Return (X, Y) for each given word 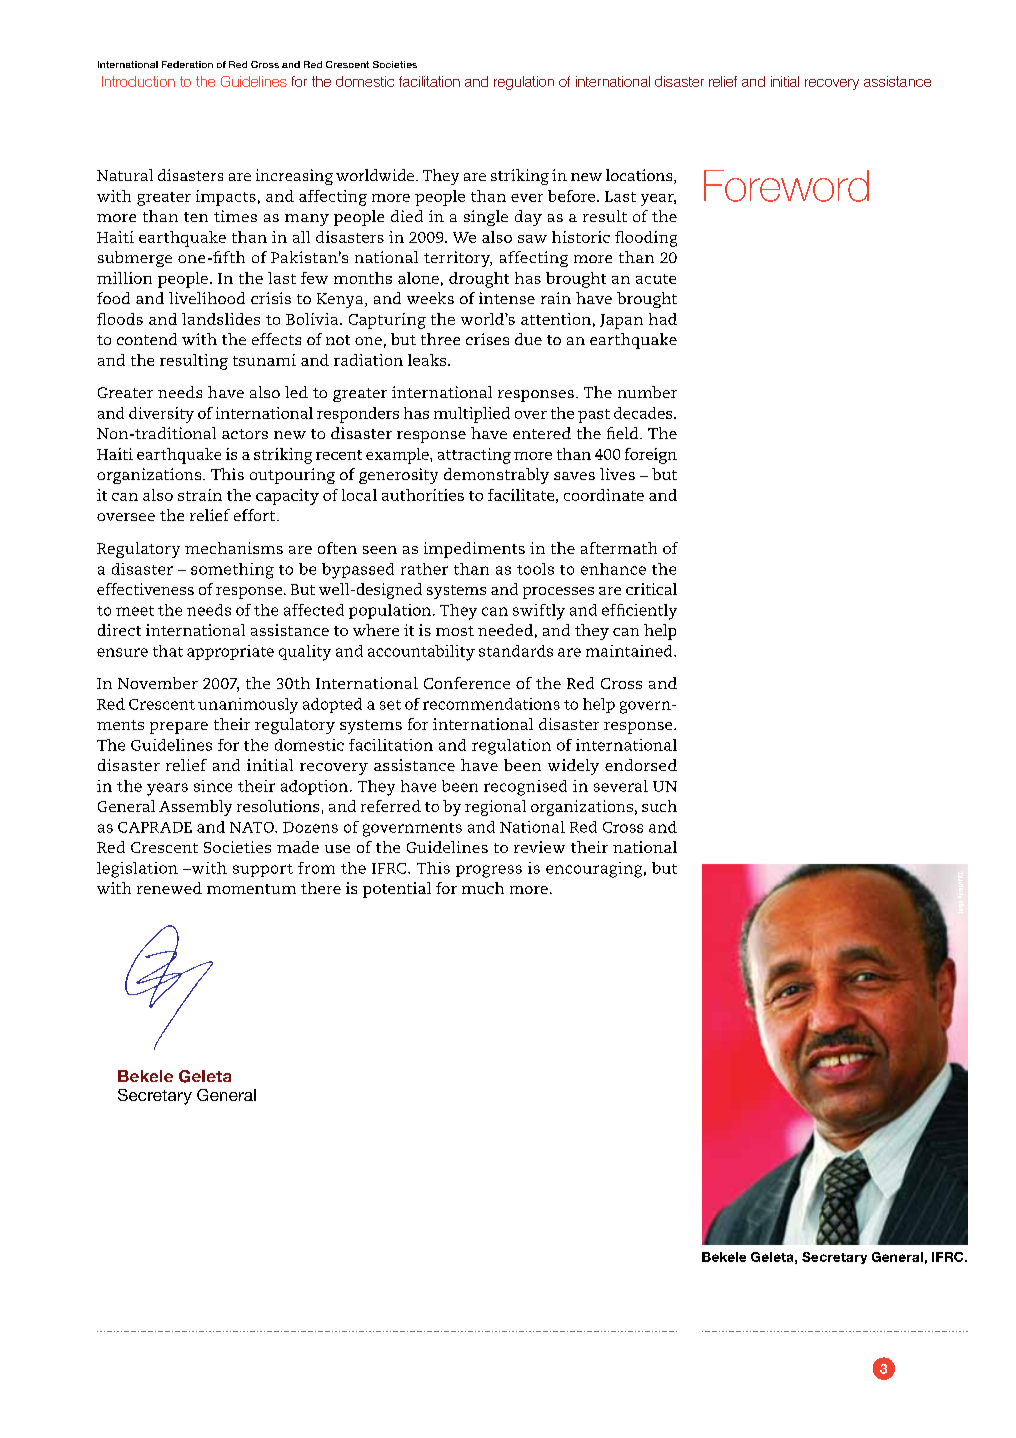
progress (489, 871)
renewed (169, 888)
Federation (187, 64)
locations (640, 176)
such (659, 806)
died (407, 216)
